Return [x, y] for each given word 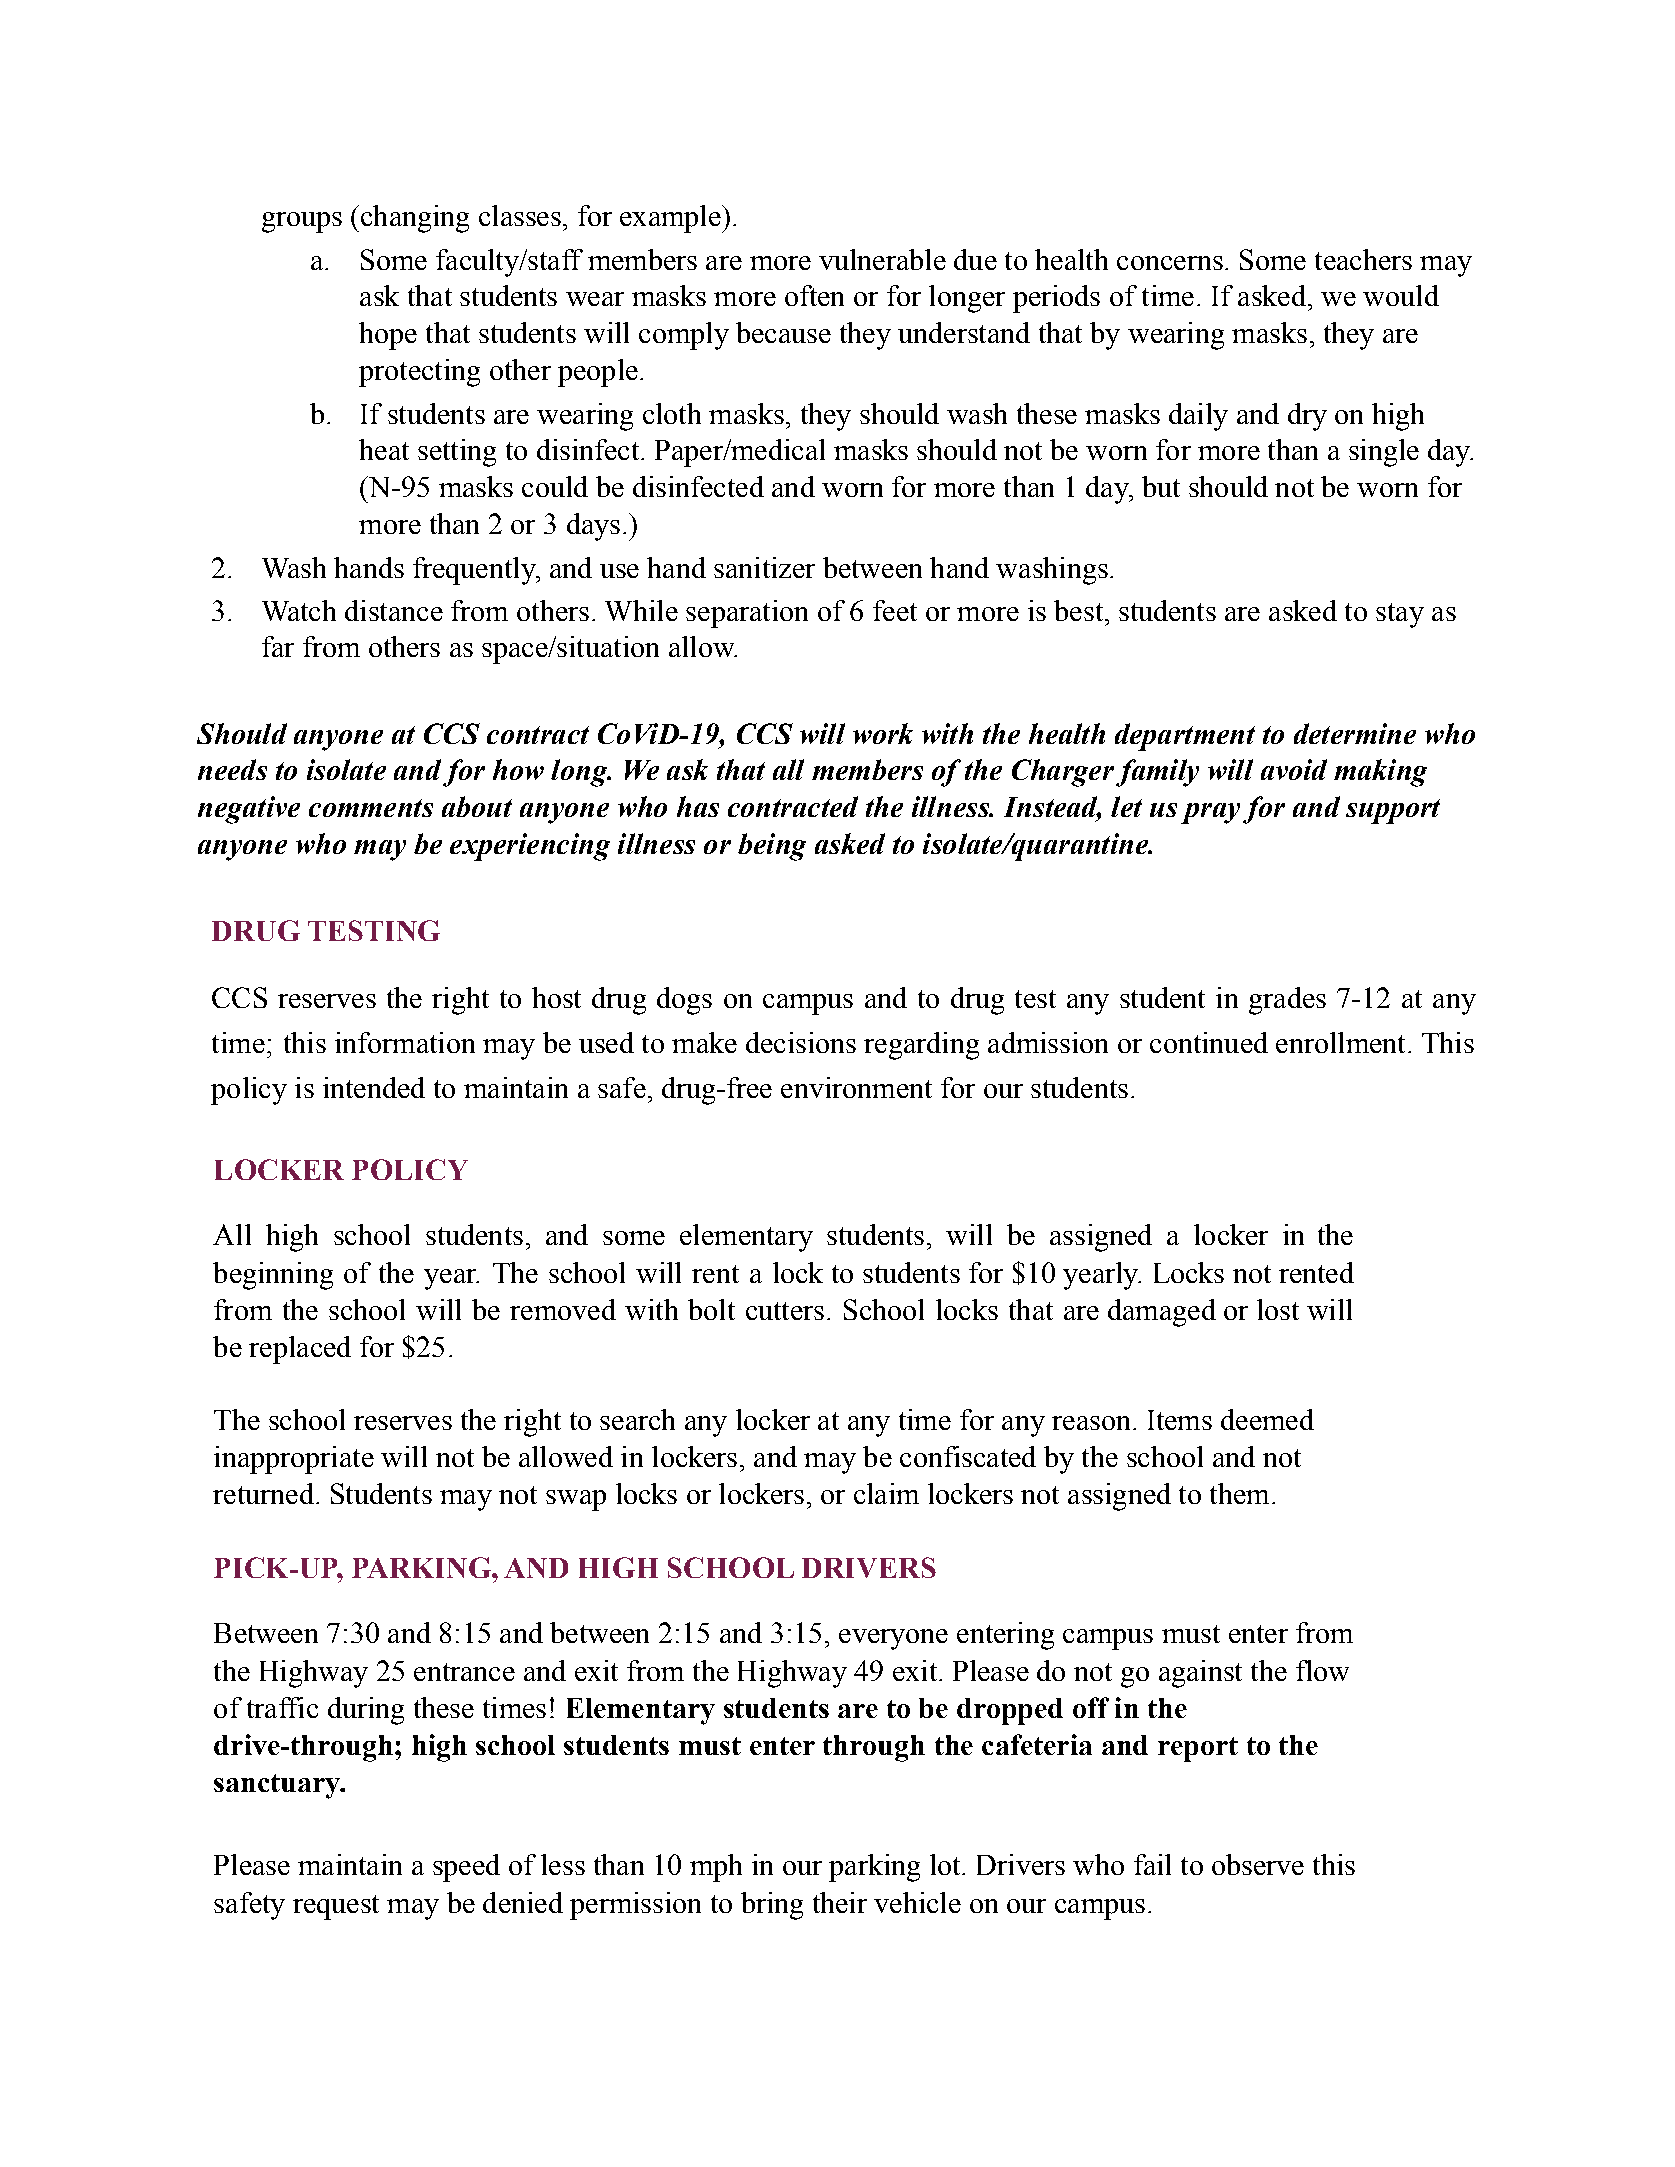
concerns [1170, 263]
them [1239, 1493]
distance [394, 610]
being [772, 847]
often [814, 295]
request [336, 1907]
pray [1210, 813]
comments [371, 808]
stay [1400, 615]
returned [263, 1493]
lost [1278, 1309]
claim [886, 1493]
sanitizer [764, 567]
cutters [785, 1311]
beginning [273, 1276]
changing [415, 219]
